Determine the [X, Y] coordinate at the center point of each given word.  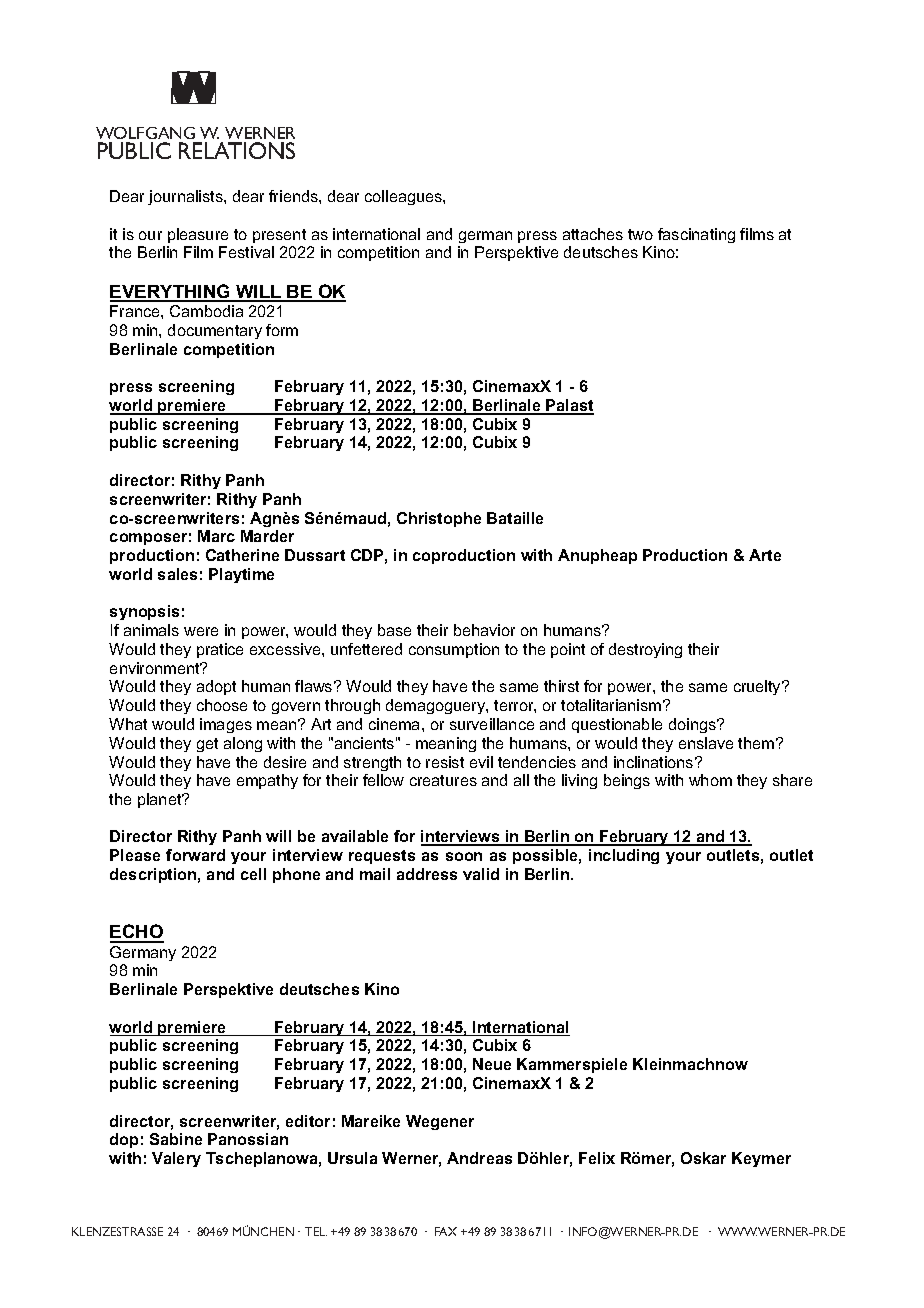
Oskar [703, 1158]
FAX [446, 1231]
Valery [176, 1159]
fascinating [696, 235]
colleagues [404, 197]
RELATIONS [237, 150]
